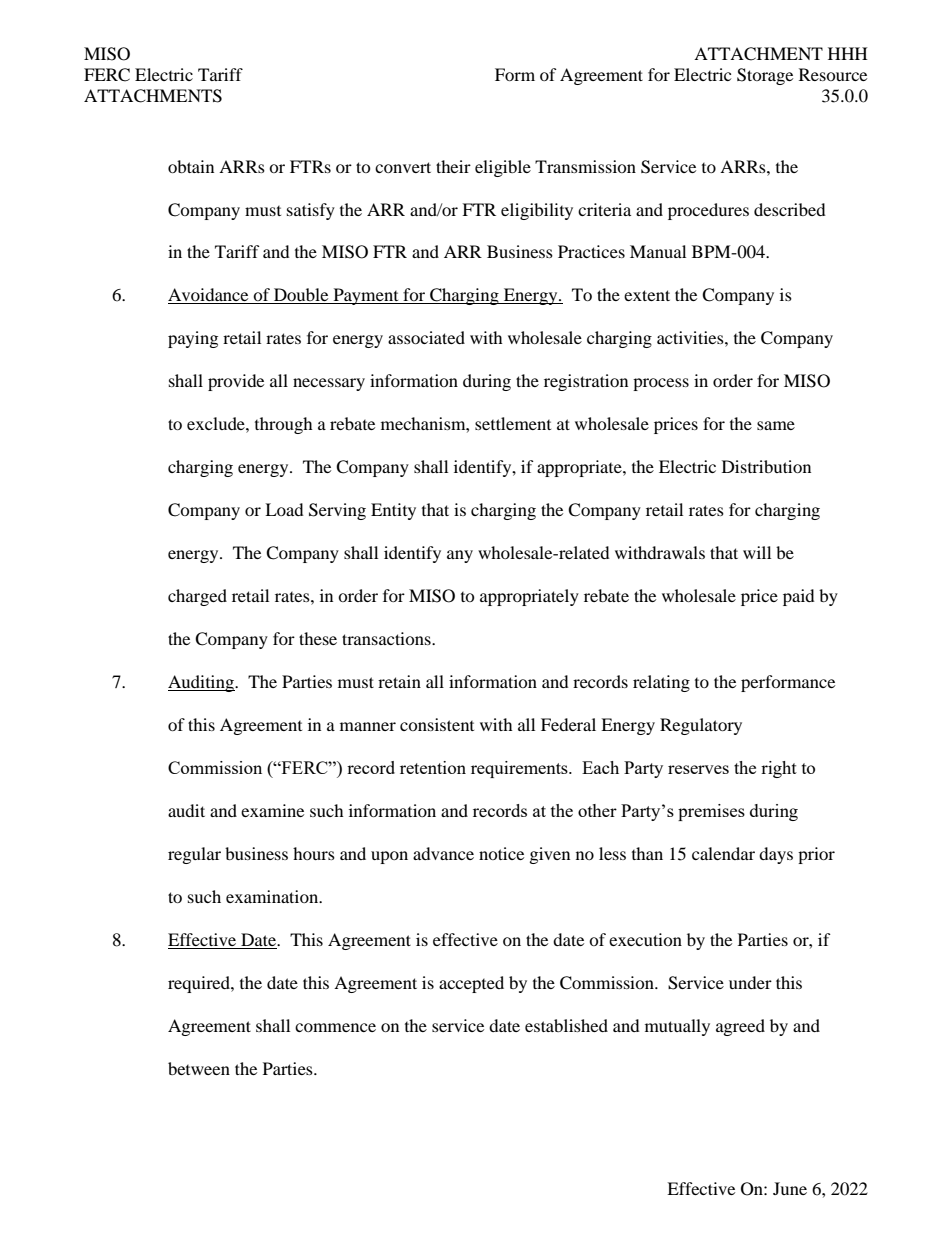  What do you see at coordinates (501, 853) in the screenshot?
I see `notice` at bounding box center [501, 853].
